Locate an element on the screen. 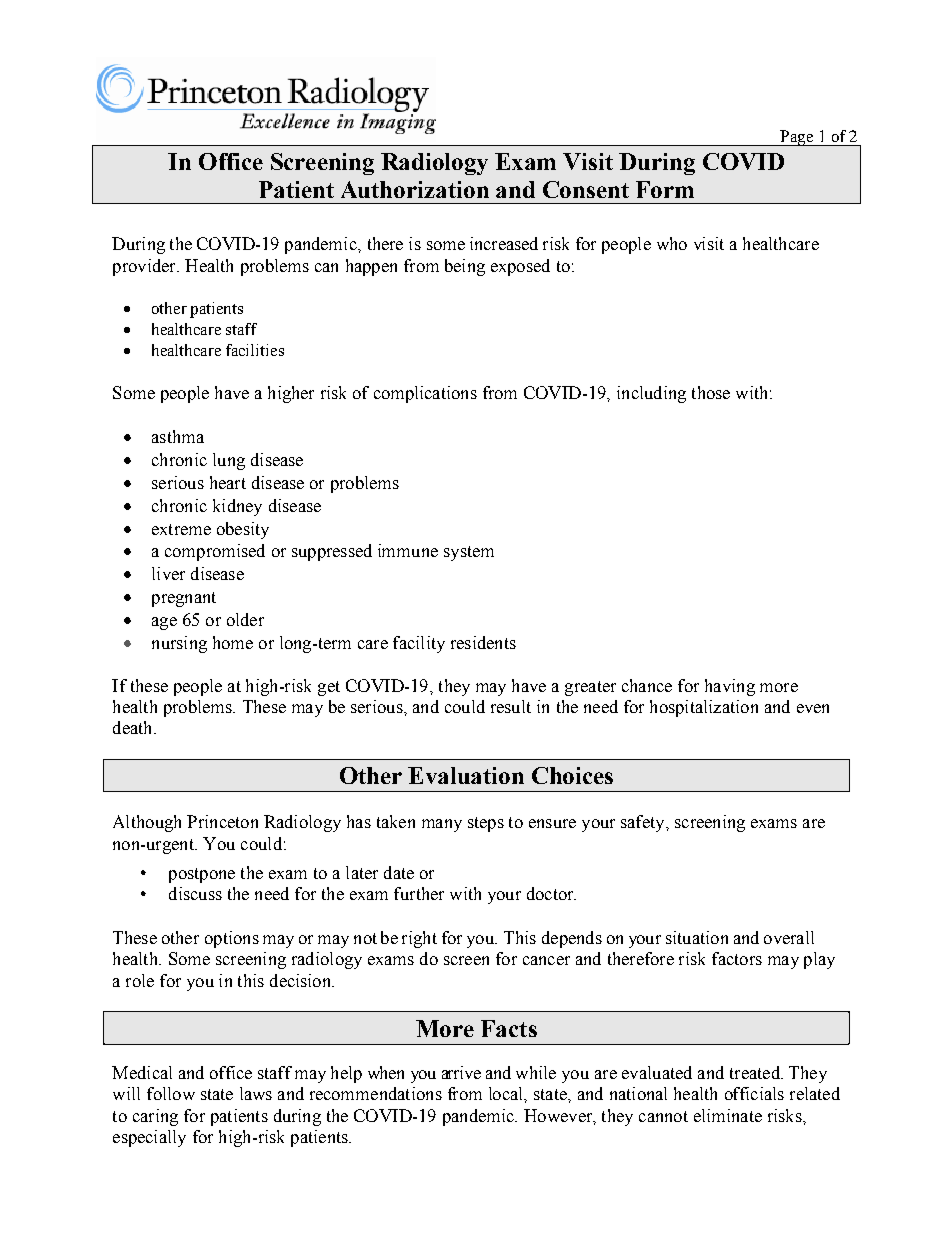 This screenshot has width=952, height=1233. follow is located at coordinates (171, 1093).
